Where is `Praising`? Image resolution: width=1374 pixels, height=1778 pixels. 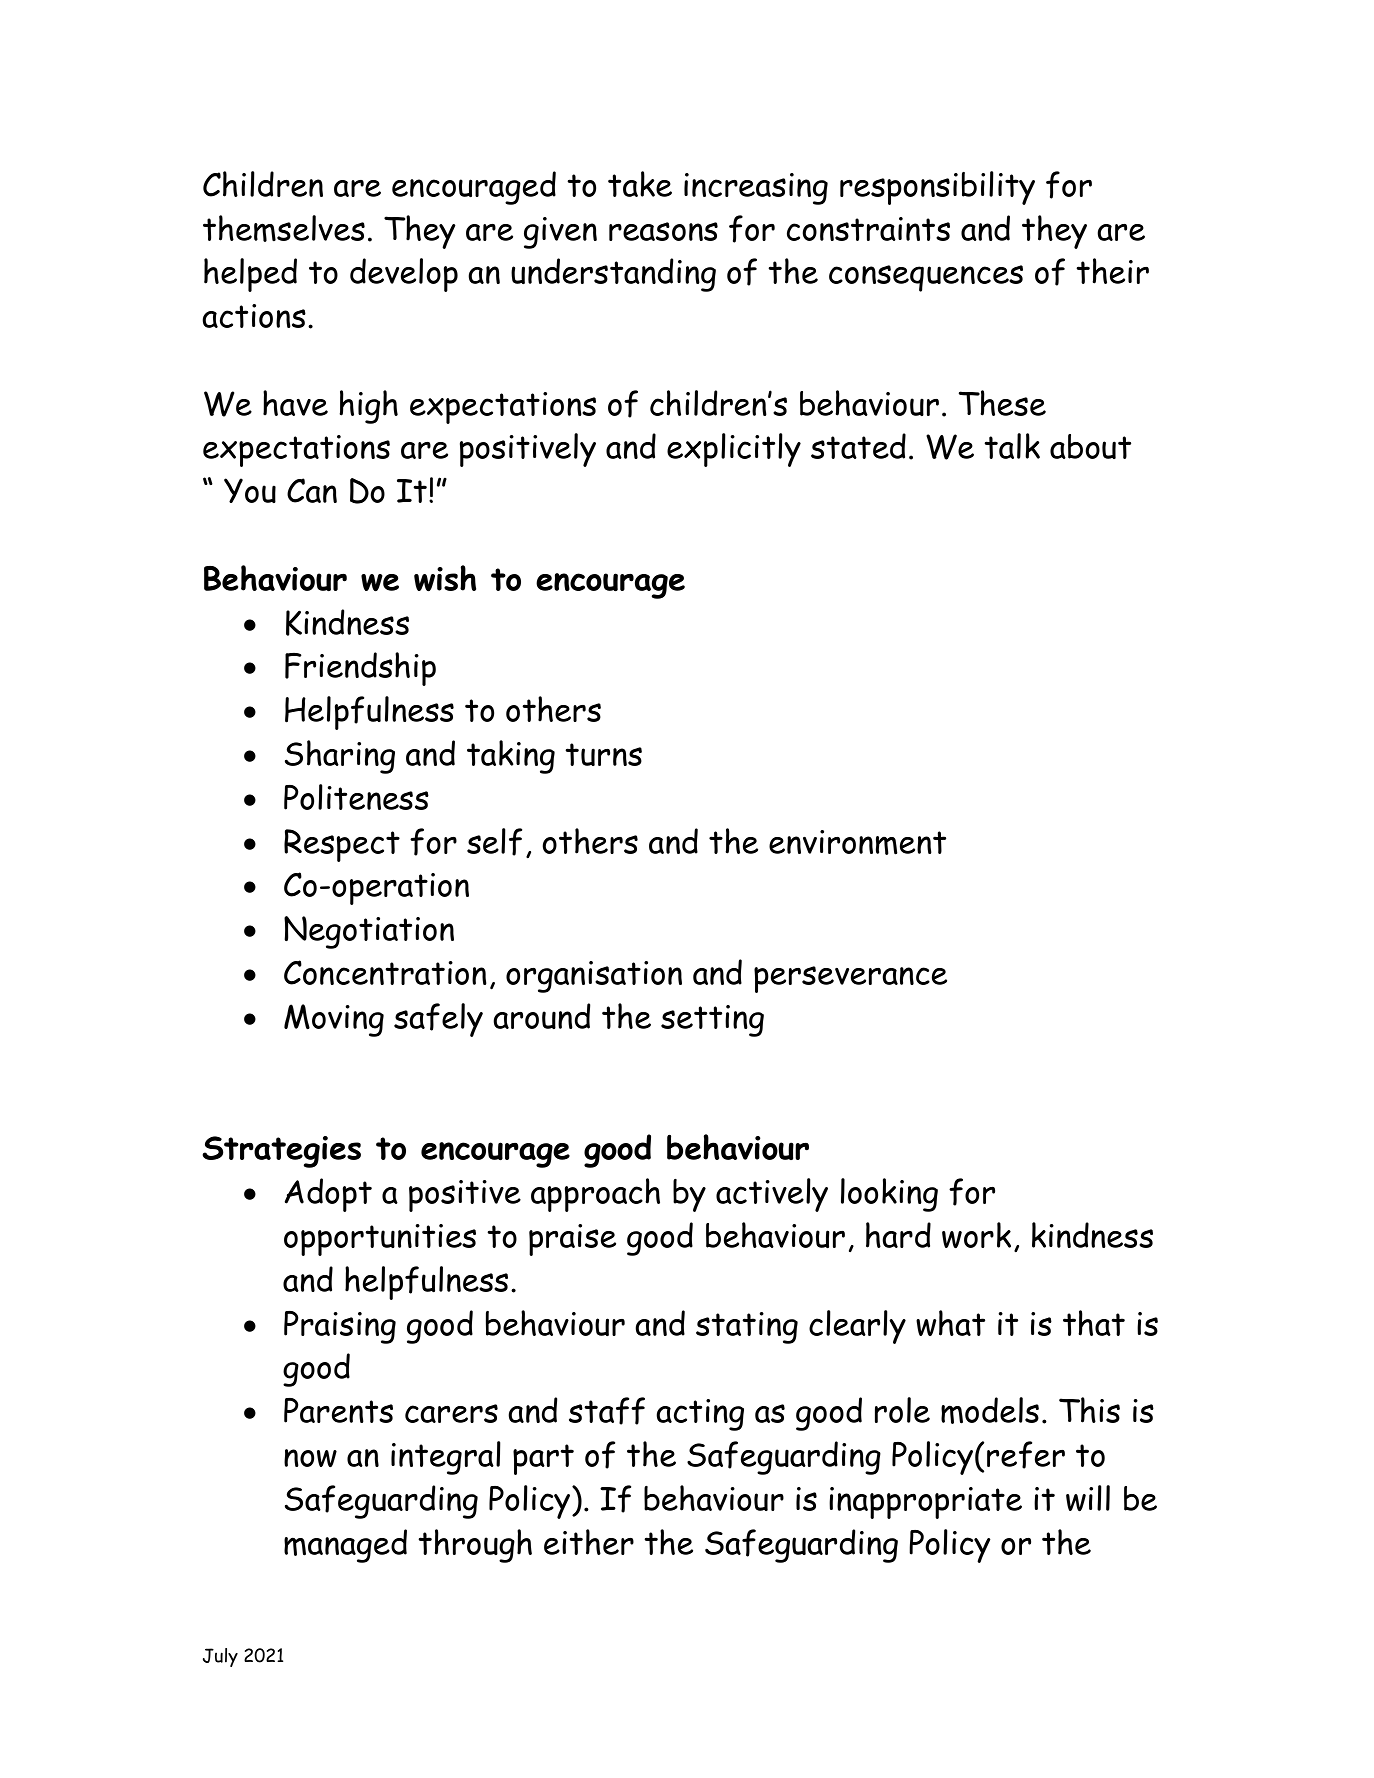
Praising is located at coordinates (340, 1327).
